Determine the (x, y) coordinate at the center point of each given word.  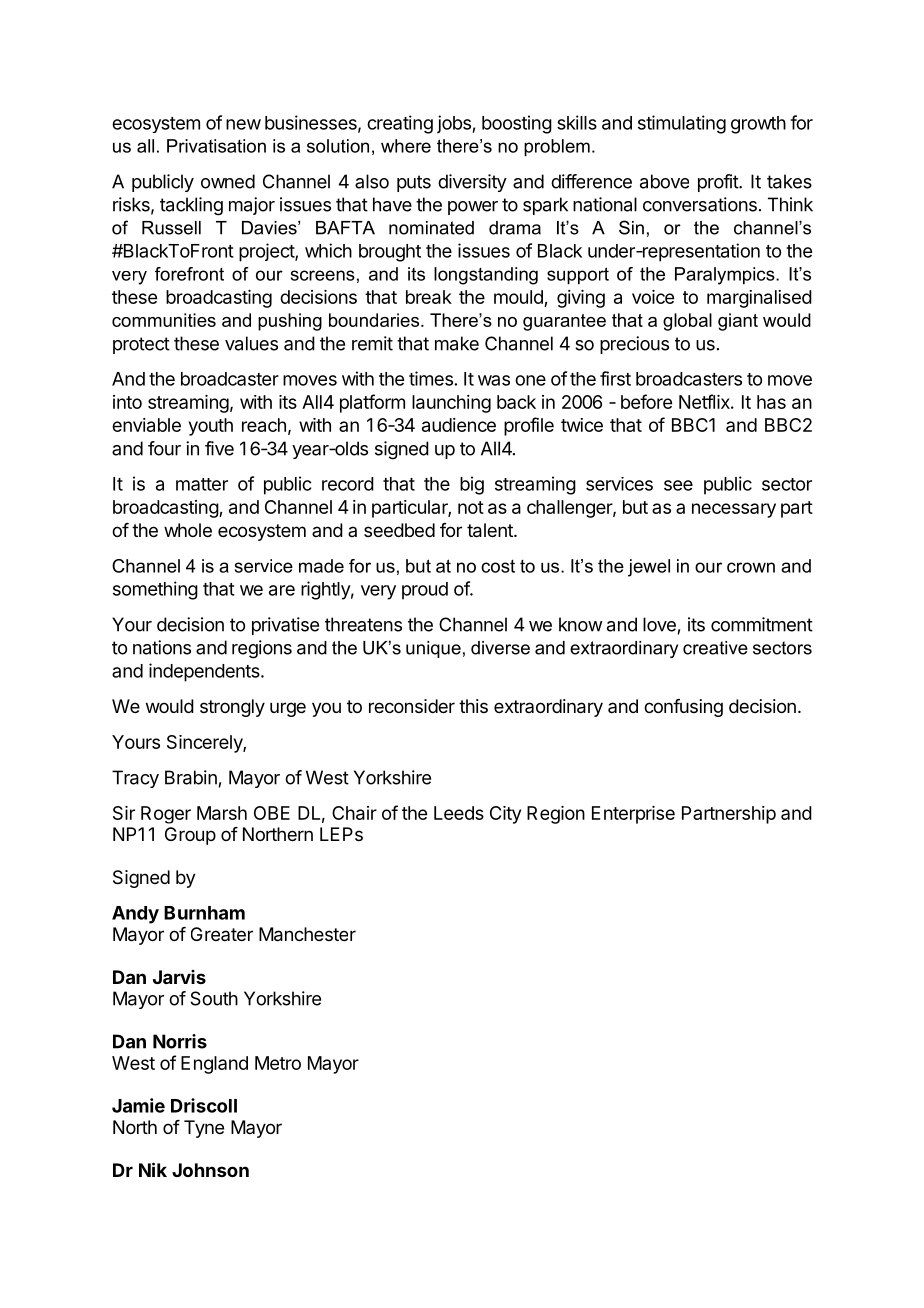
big (472, 485)
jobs (455, 124)
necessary (734, 510)
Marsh (222, 813)
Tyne (204, 1129)
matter (202, 484)
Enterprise (633, 815)
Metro (278, 1063)
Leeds (459, 813)
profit (719, 183)
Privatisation (216, 146)
